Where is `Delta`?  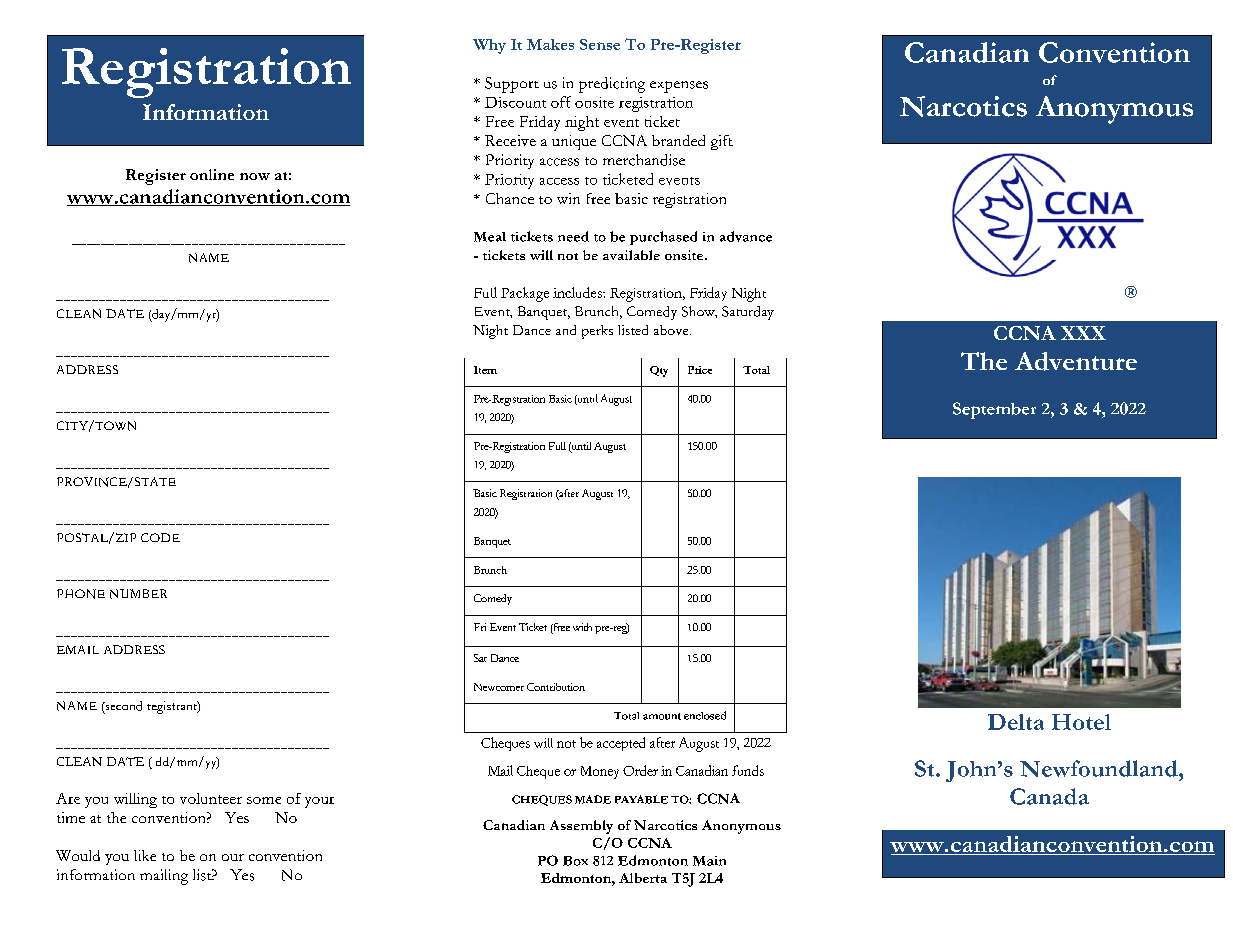 Delta is located at coordinates (1016, 722).
